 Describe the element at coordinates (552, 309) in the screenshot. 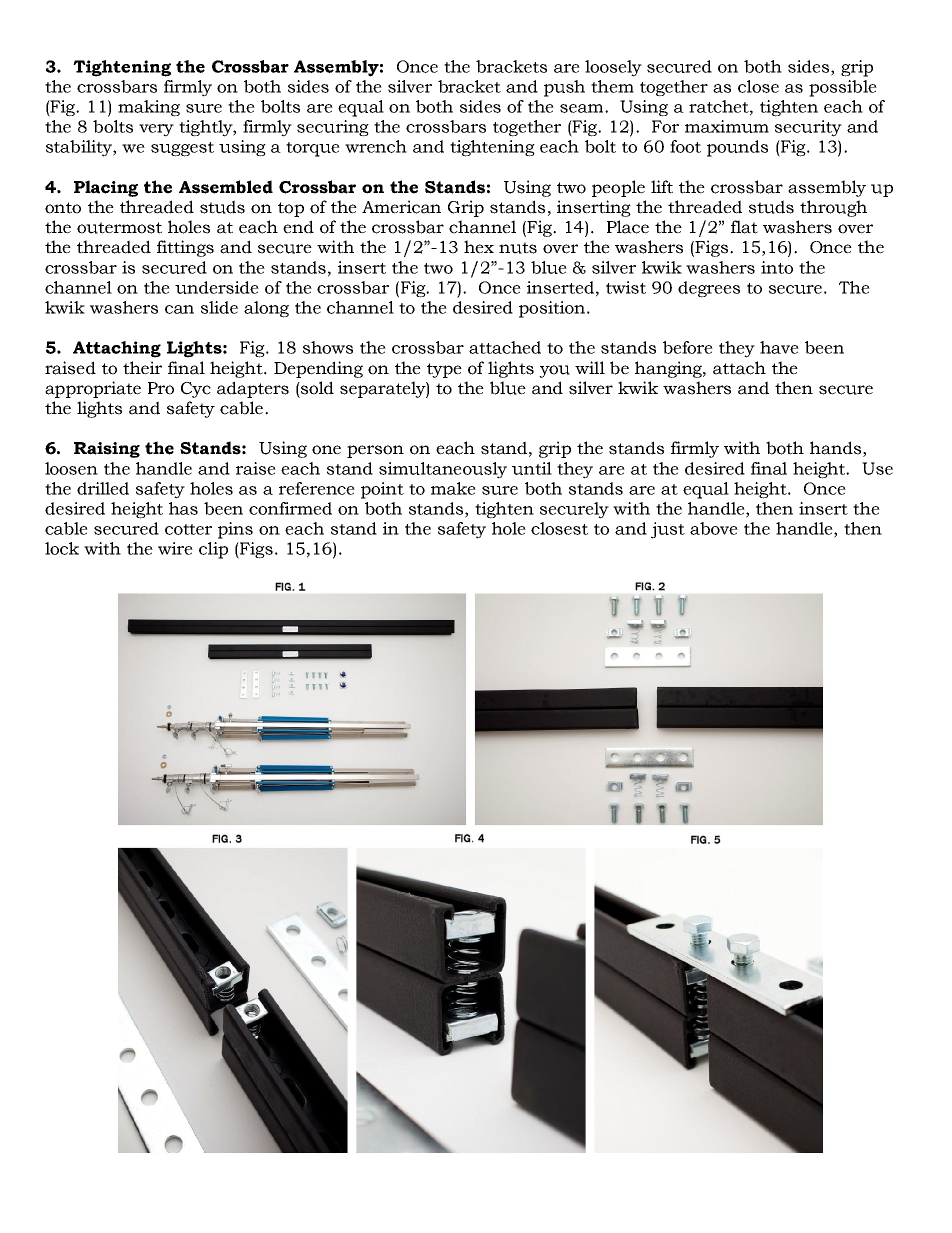

I see `position` at that location.
